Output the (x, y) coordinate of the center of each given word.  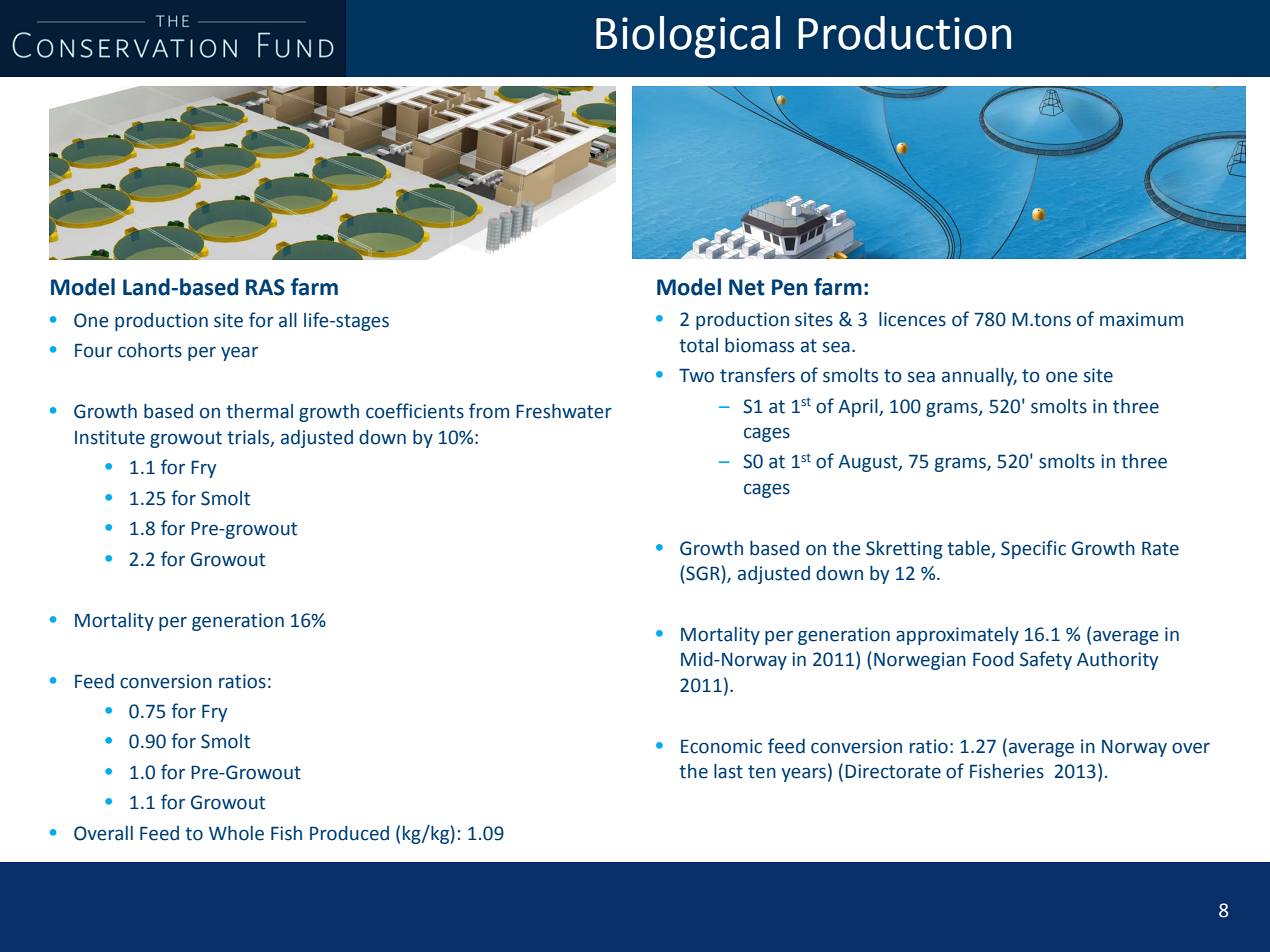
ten (762, 772)
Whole (236, 833)
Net (747, 287)
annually (979, 377)
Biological (688, 37)
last (728, 771)
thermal (259, 411)
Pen (790, 287)
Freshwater (564, 411)
